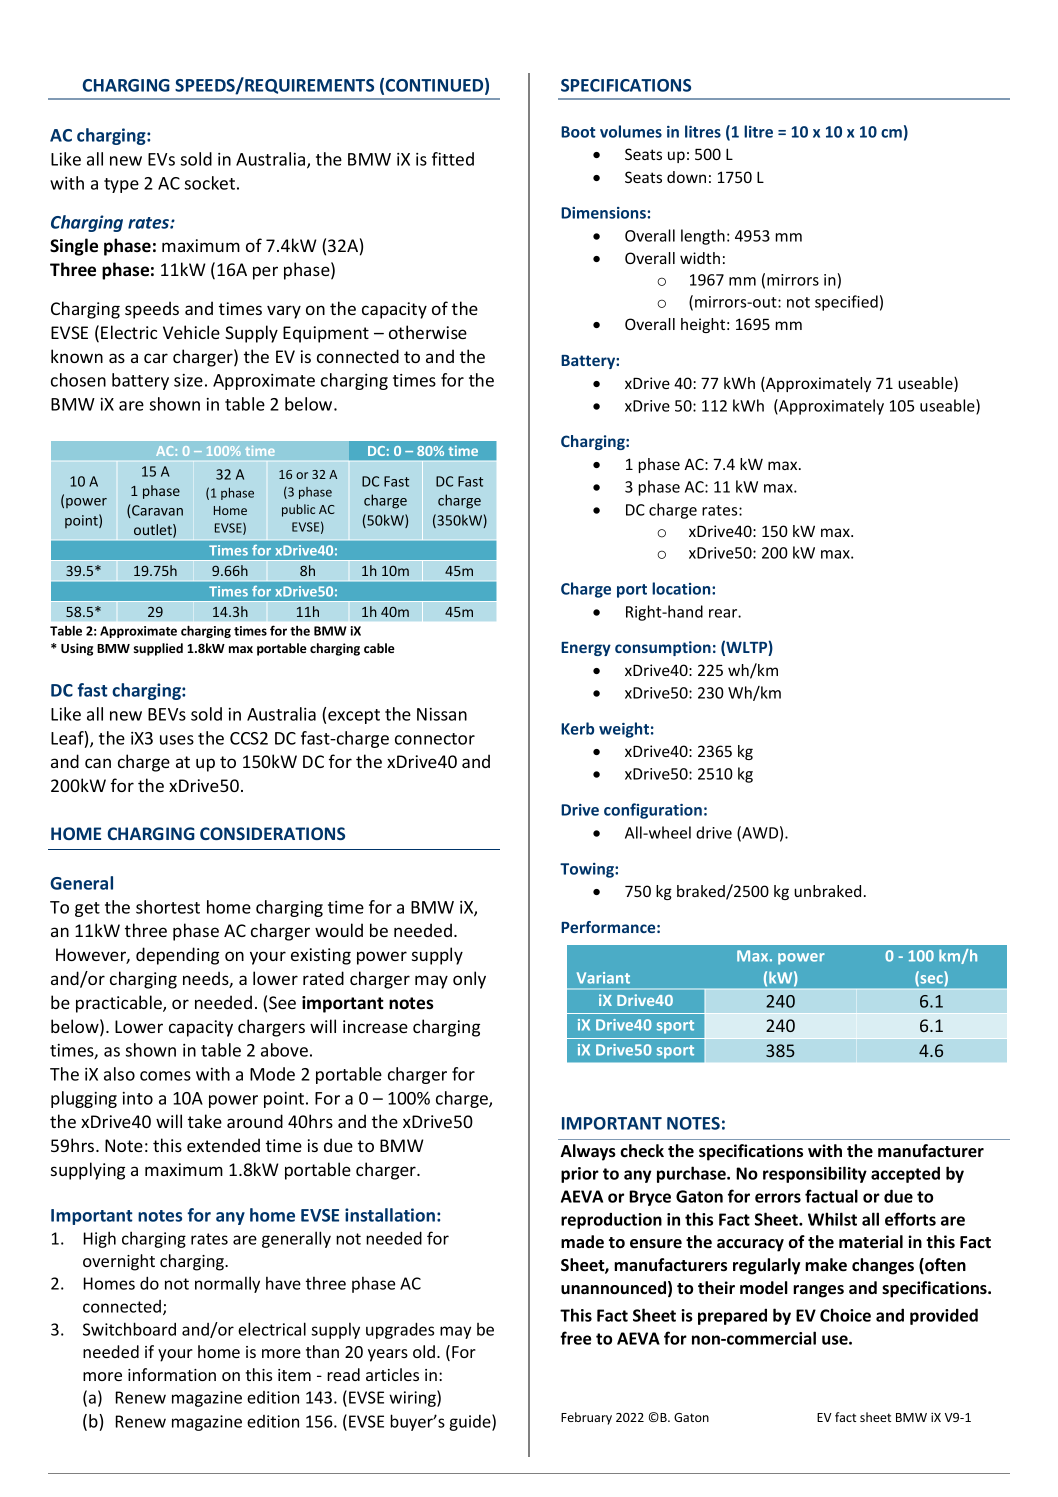 Image resolution: width=1058 pixels, height=1497 pixels. Describe the element at coordinates (931, 980) in the image. I see `sec` at that location.
